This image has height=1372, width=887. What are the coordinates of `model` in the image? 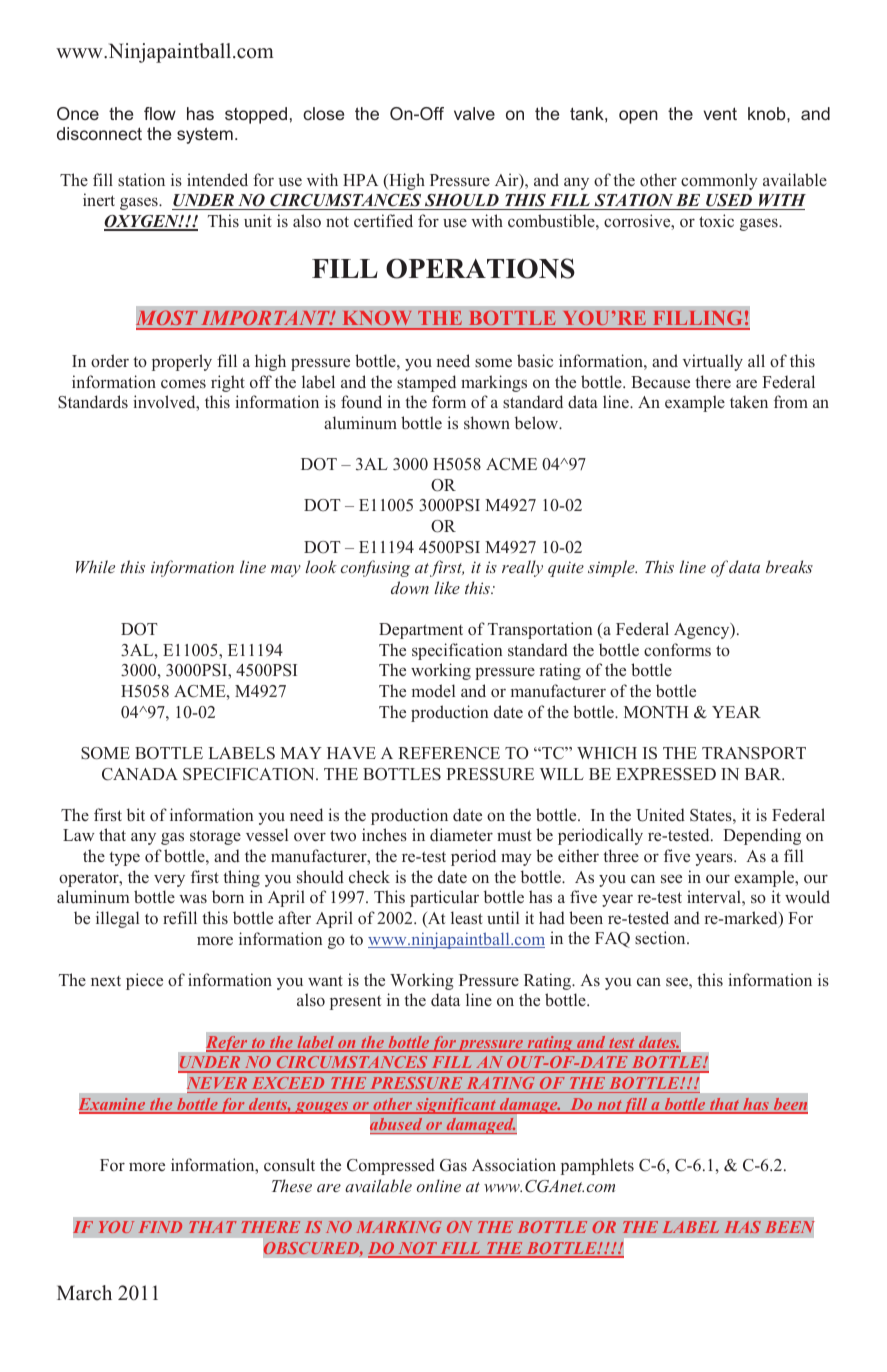 It's located at (433, 690).
